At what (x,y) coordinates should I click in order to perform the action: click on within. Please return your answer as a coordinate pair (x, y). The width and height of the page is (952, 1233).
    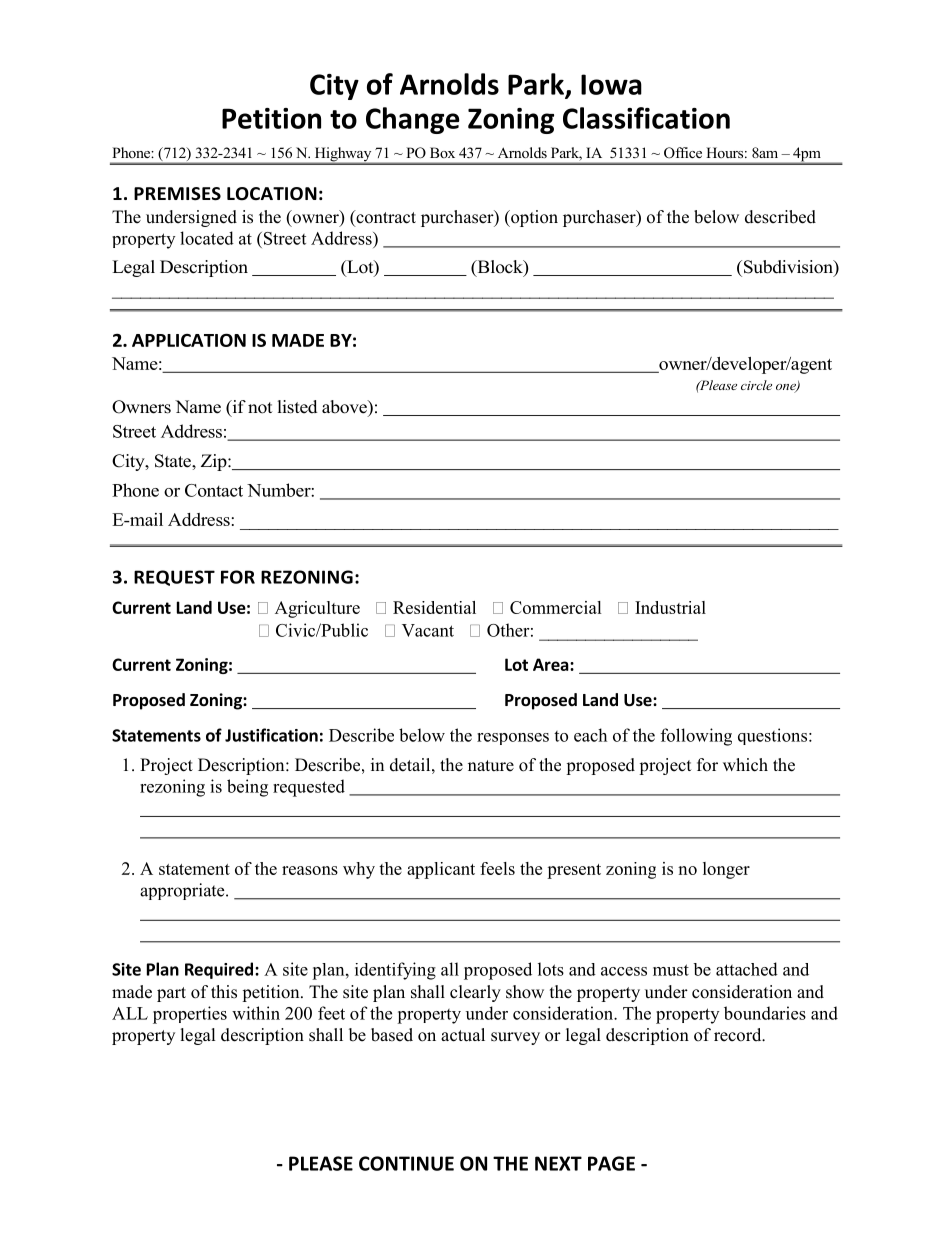
    Looking at the image, I should click on (256, 1013).
